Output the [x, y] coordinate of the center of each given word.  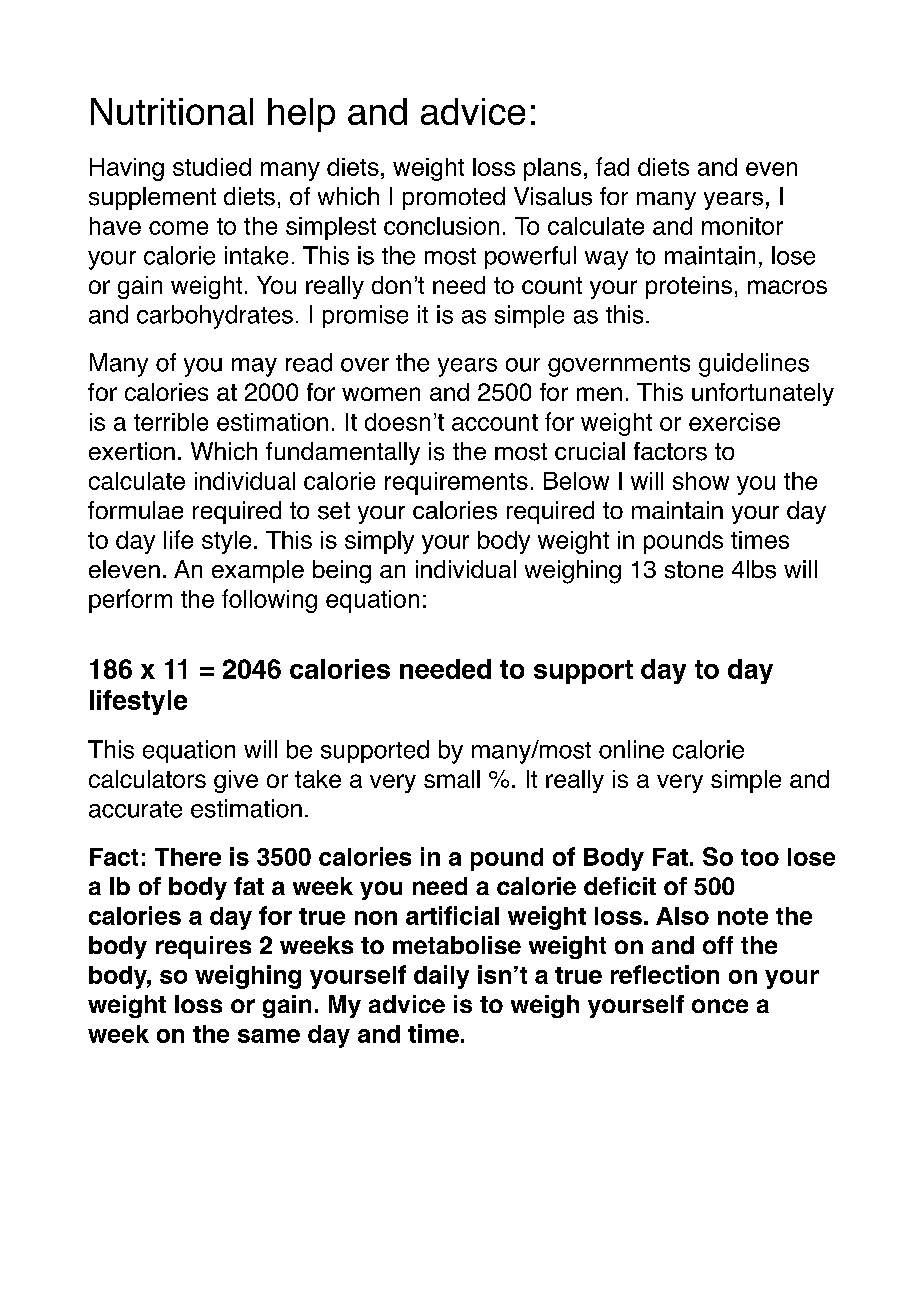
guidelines [754, 365]
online [631, 749]
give [236, 781]
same [269, 1036]
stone [694, 570]
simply [379, 542]
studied [212, 167]
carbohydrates [215, 317]
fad [612, 166]
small [452, 779]
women [381, 394]
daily [441, 977]
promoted [454, 198]
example [258, 571]
